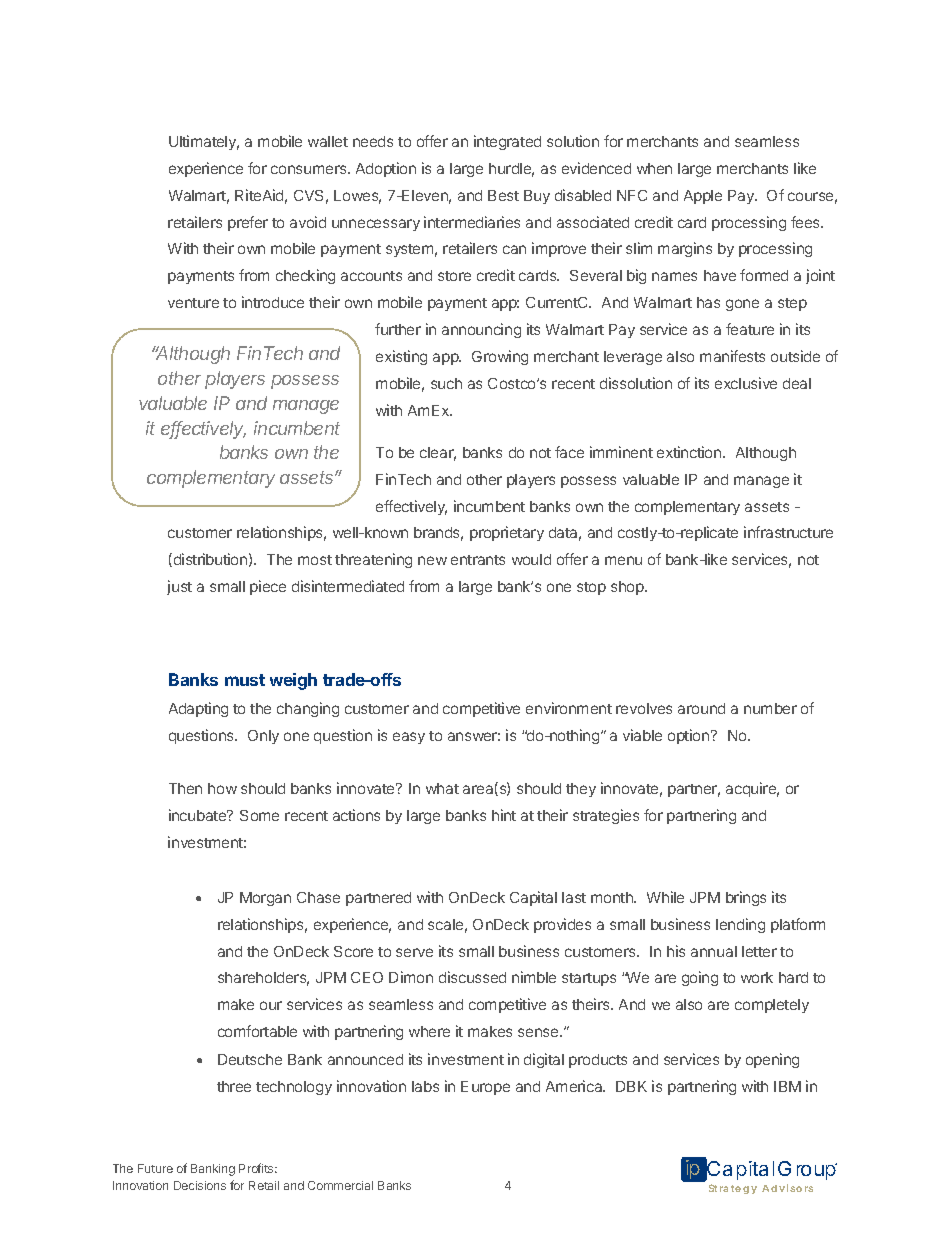  I want to click on hint, so click(504, 815).
